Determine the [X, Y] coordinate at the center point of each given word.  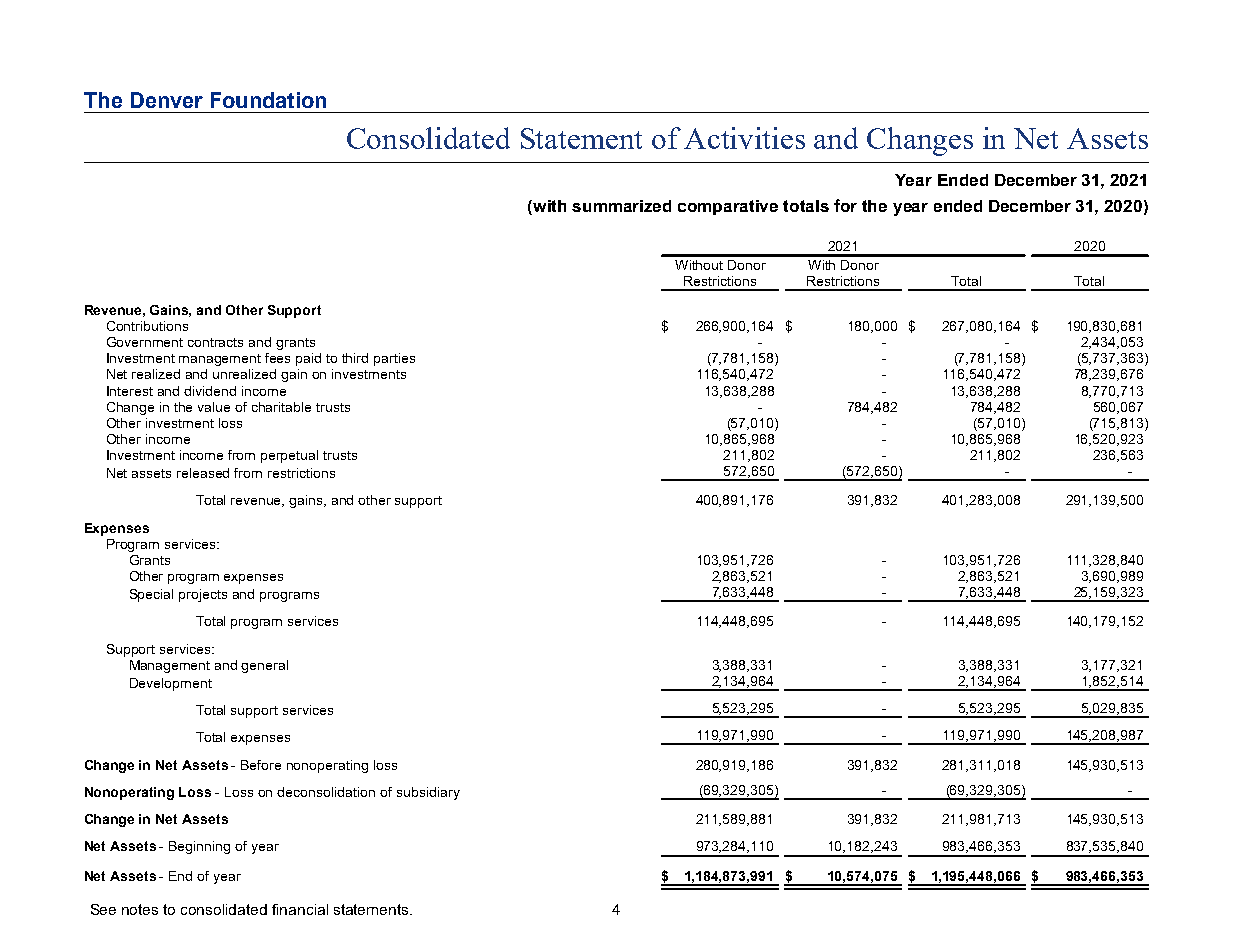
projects [203, 595]
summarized [621, 206]
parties [394, 359]
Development [171, 684]
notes [140, 909]
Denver [167, 100]
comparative [728, 207]
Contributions [147, 326]
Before [261, 765]
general [264, 666]
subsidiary [428, 793]
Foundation [268, 100]
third [355, 358]
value [214, 407]
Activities [744, 138]
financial [300, 909]
